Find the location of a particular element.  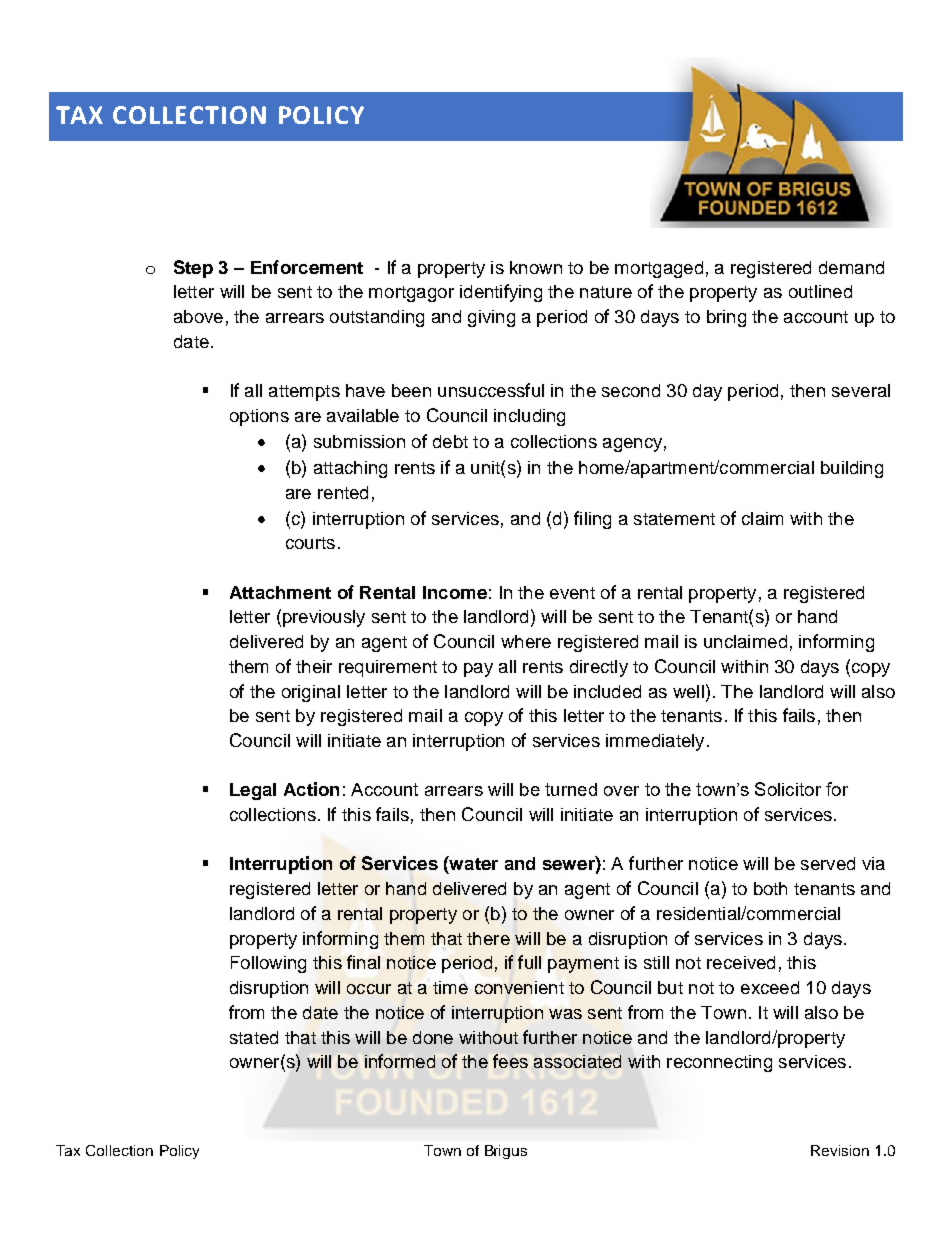

stated is located at coordinates (254, 1037).
